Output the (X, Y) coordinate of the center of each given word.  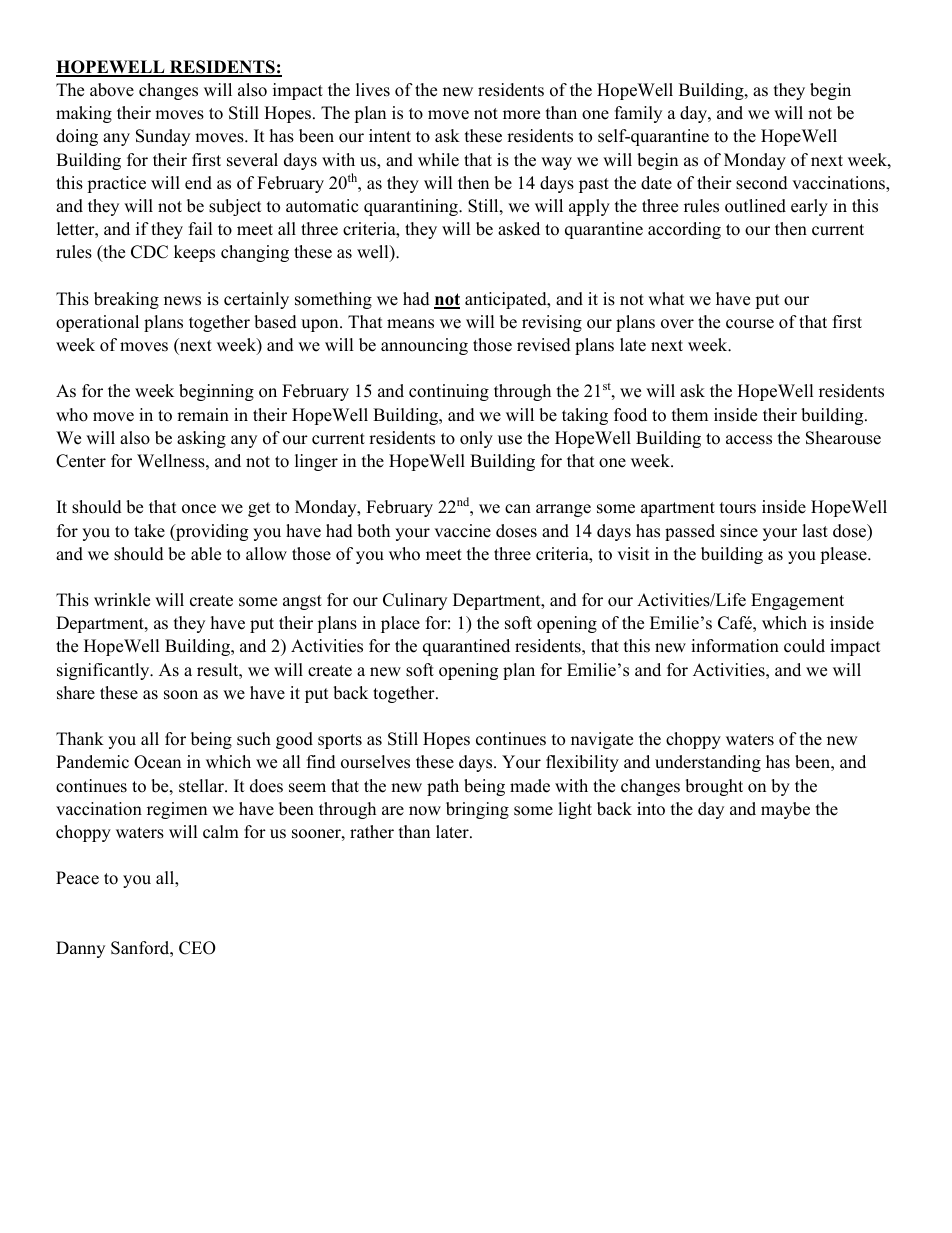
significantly (104, 671)
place (400, 624)
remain (203, 415)
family (638, 114)
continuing (449, 392)
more (521, 115)
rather (372, 832)
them (690, 415)
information (735, 646)
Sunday (163, 137)
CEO (197, 948)
